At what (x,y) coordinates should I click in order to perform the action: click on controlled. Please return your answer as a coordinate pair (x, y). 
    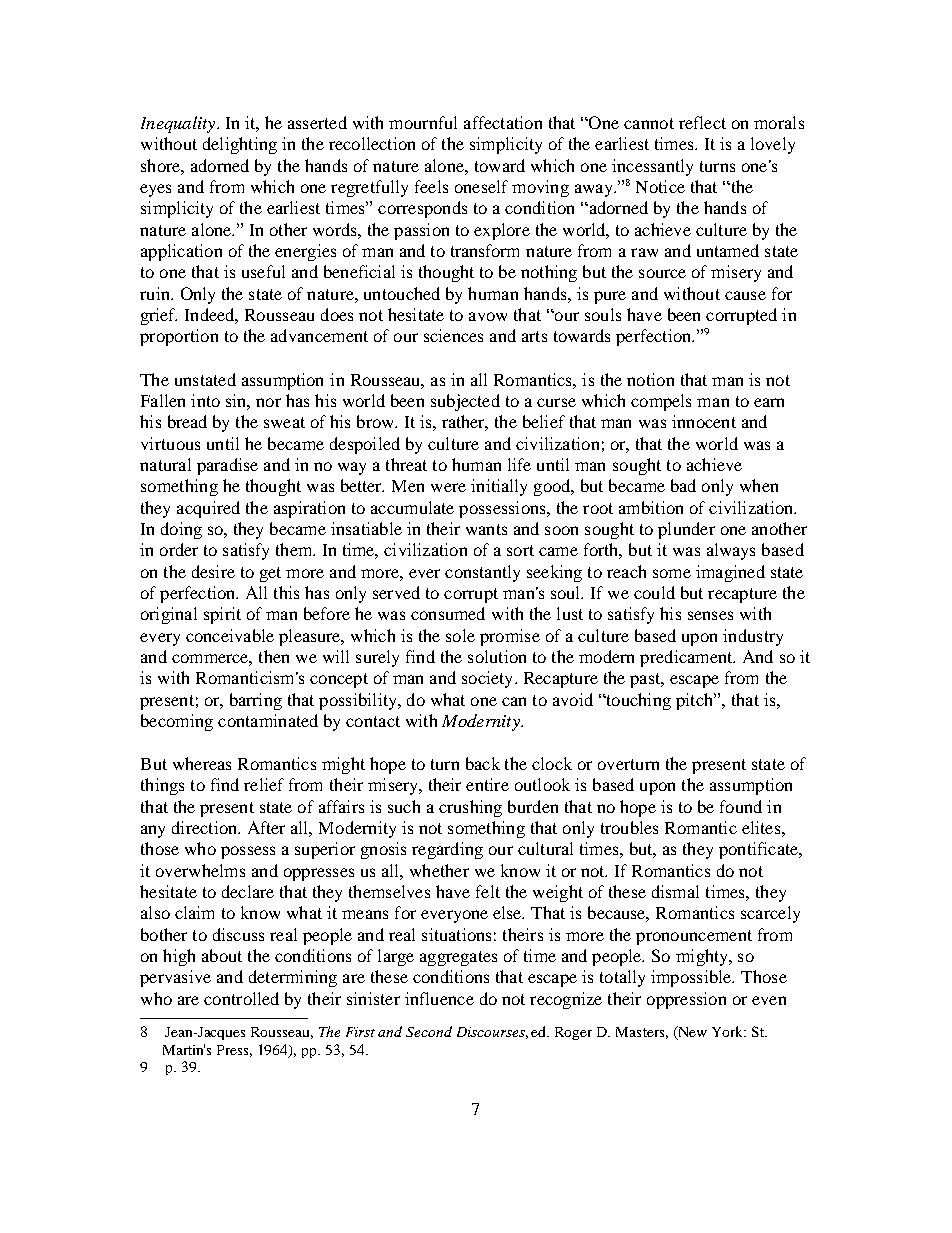
    Looking at the image, I should click on (241, 998).
